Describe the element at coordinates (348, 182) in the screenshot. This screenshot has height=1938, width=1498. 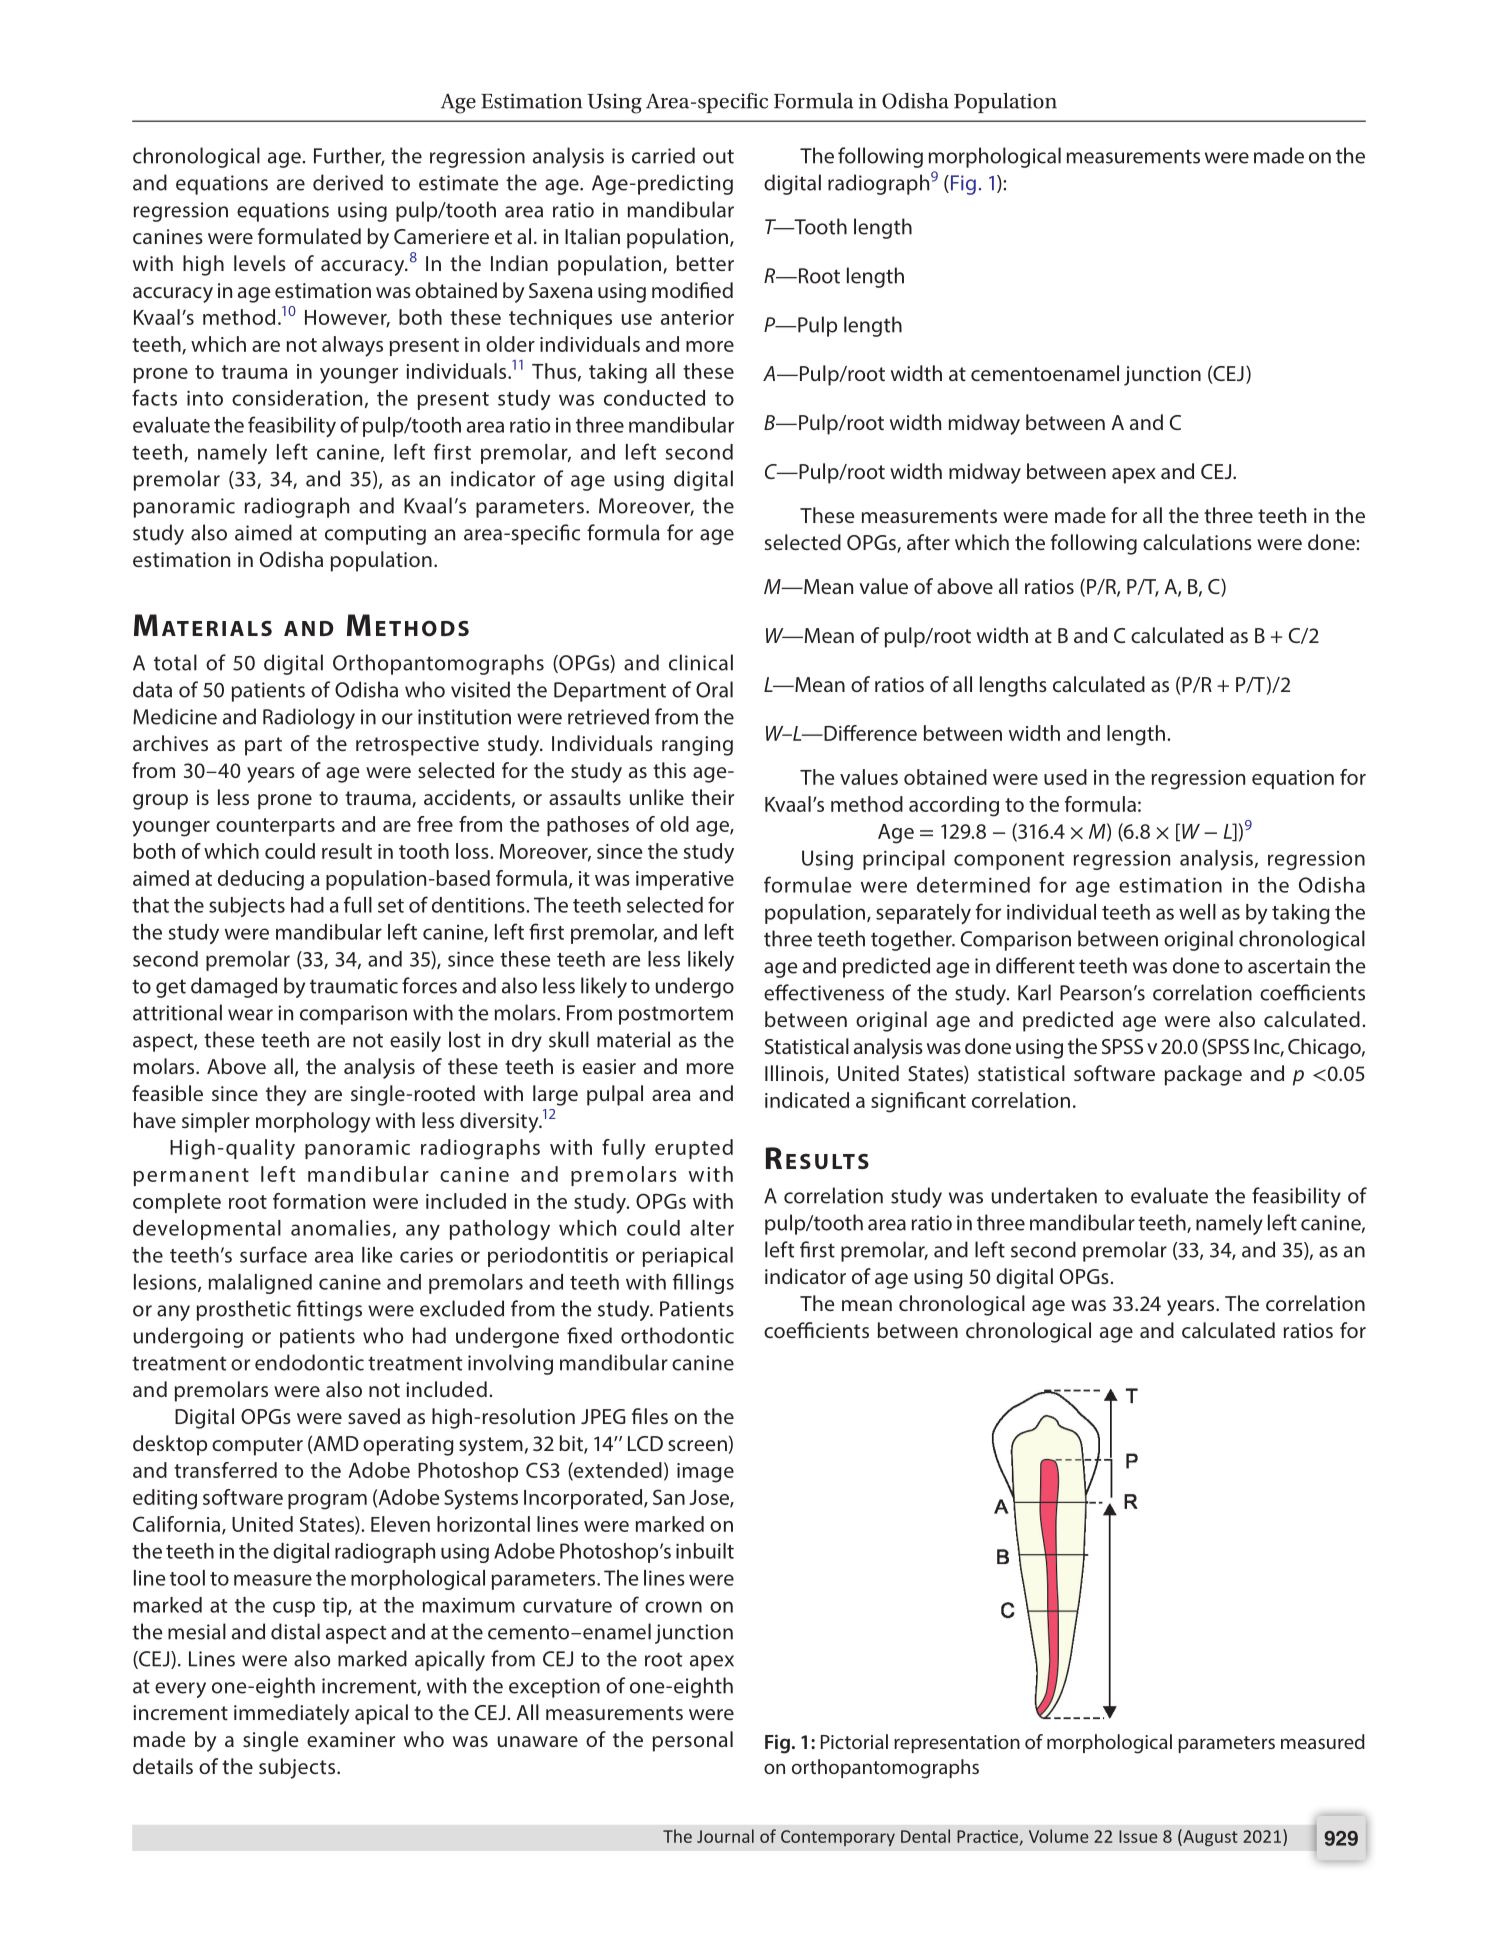
I see `derived` at that location.
